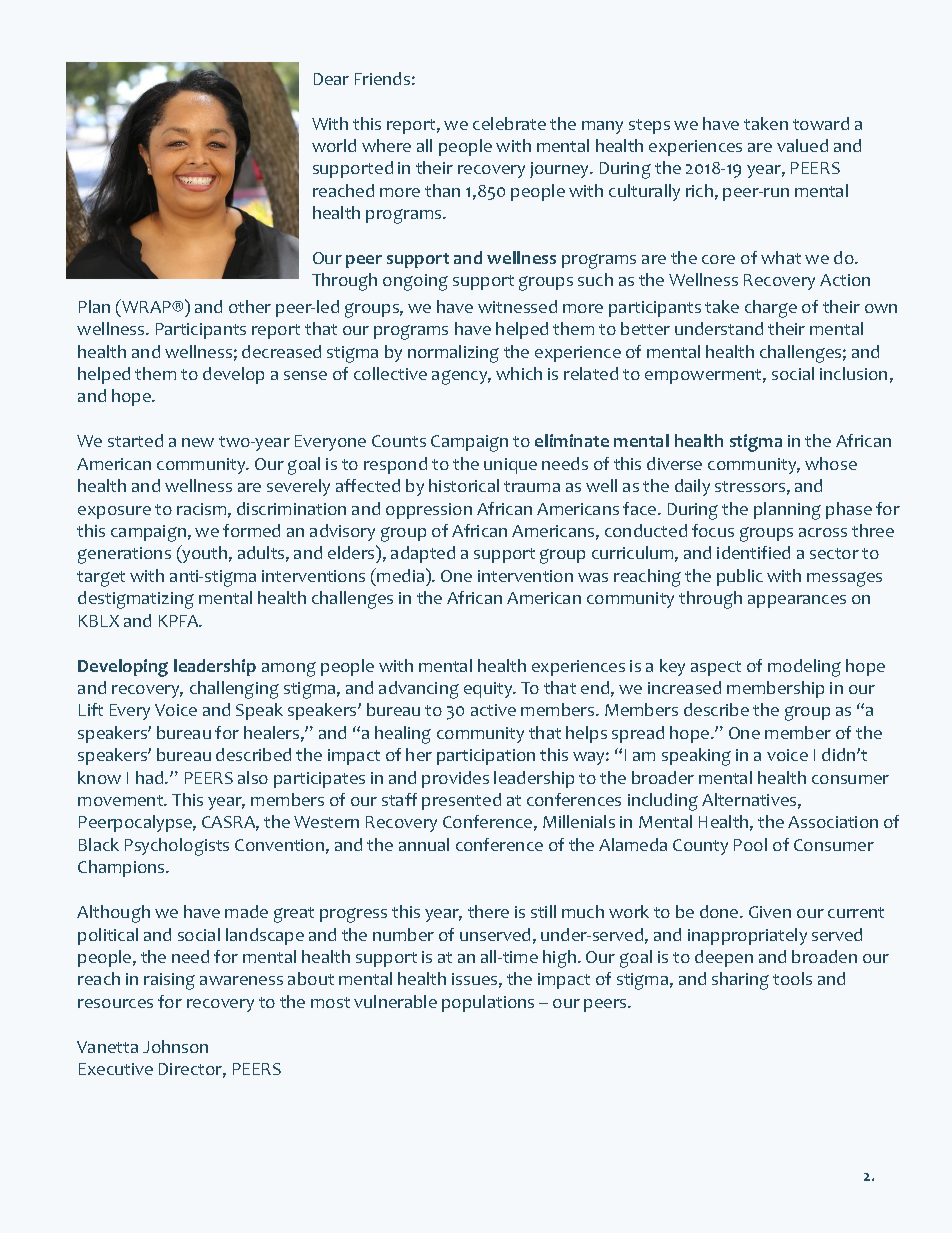 The height and width of the screenshot is (1233, 952). What do you see at coordinates (488, 1003) in the screenshot?
I see `populations` at bounding box center [488, 1003].
